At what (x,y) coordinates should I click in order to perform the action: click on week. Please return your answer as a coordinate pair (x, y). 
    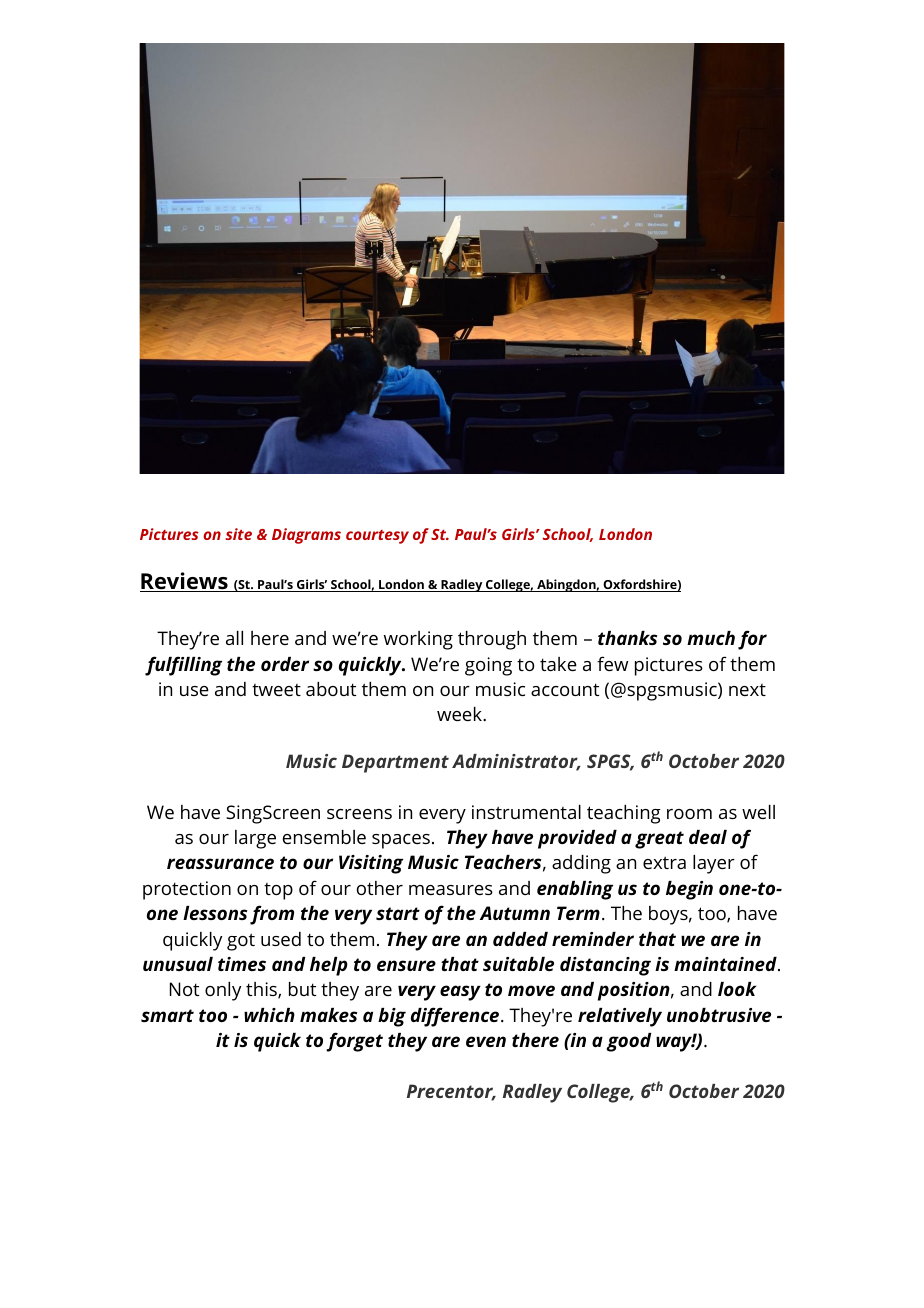
    Looking at the image, I should click on (460, 714).
